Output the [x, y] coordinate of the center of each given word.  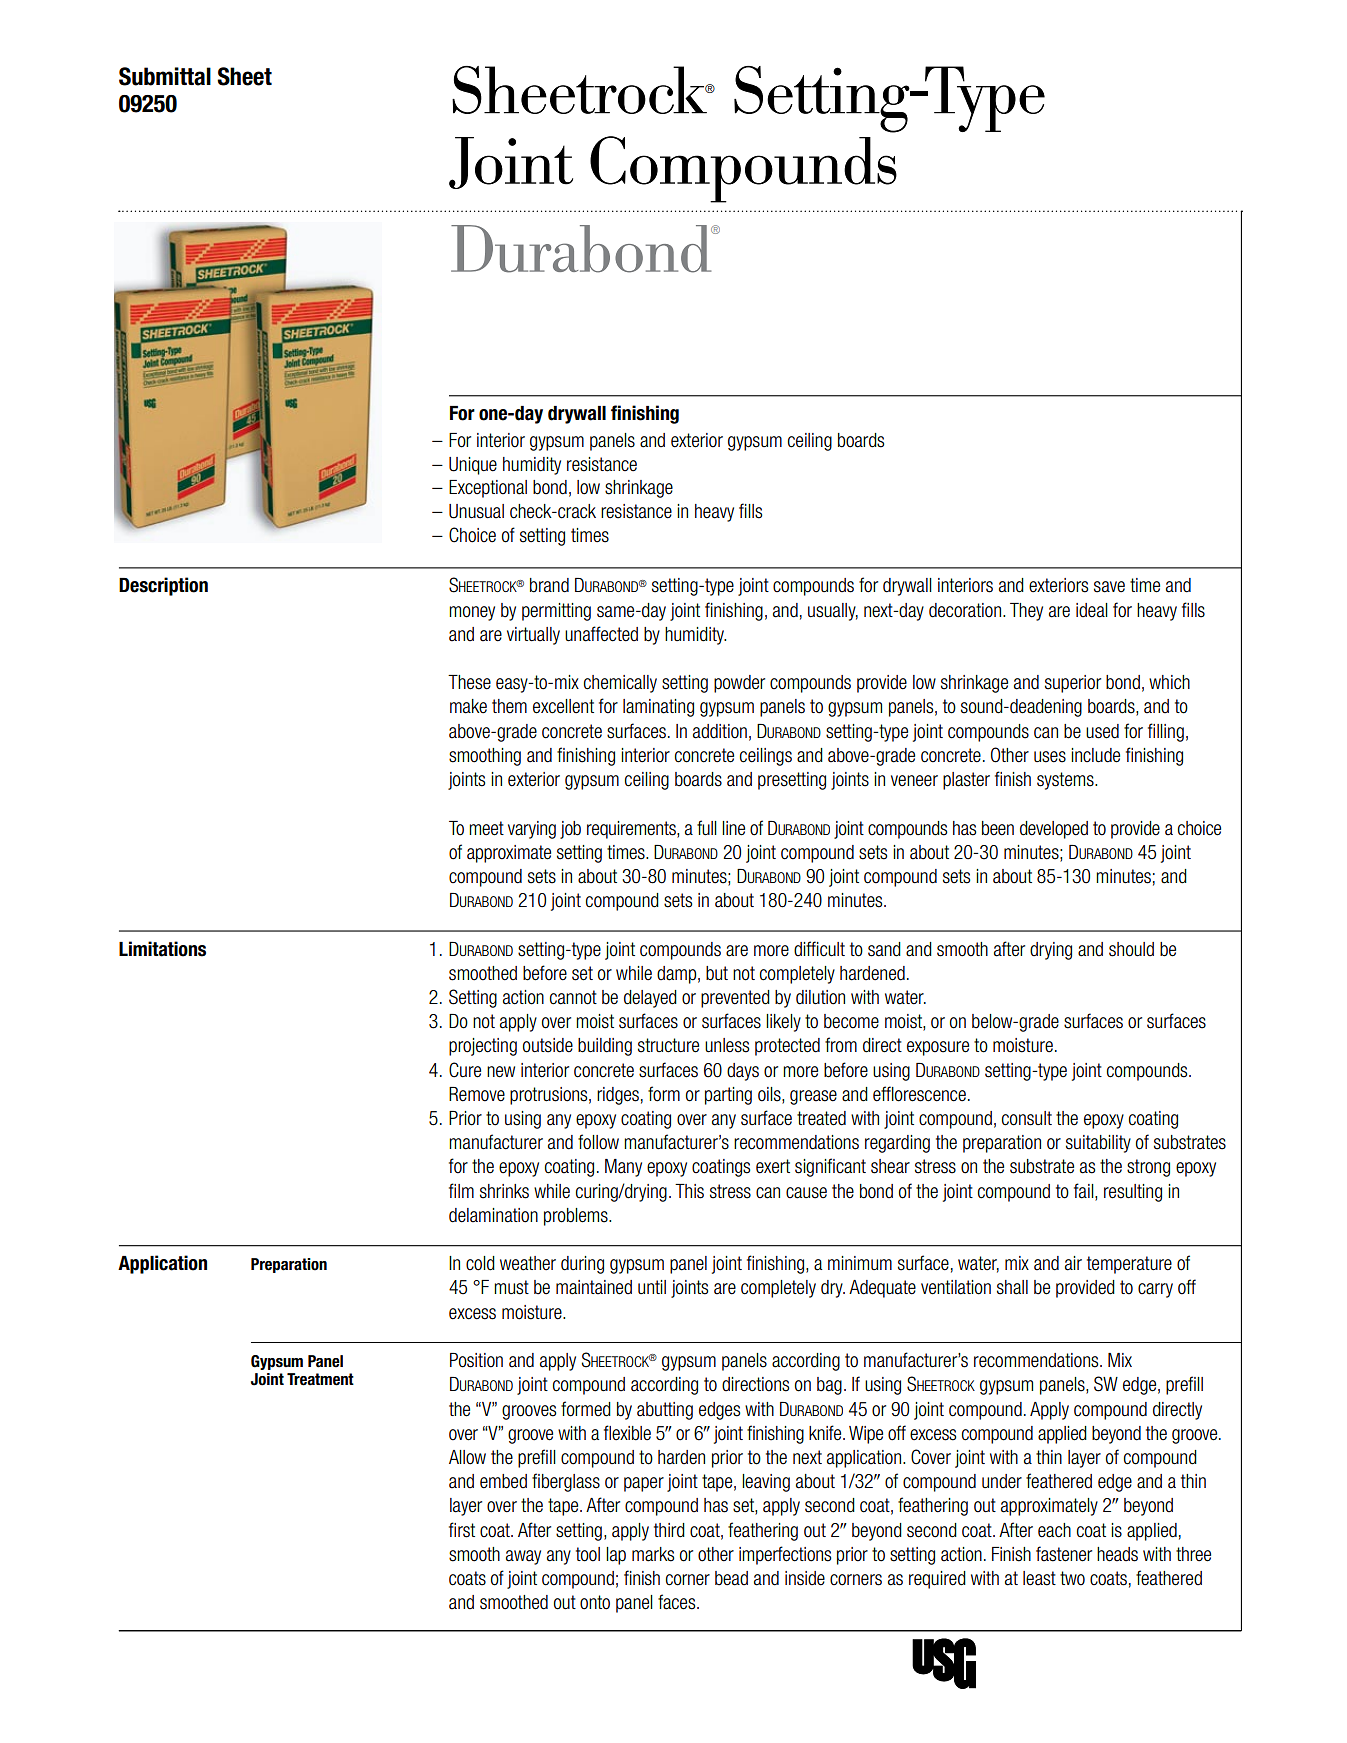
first [462, 1530]
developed [1054, 830]
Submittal [165, 76]
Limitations [162, 949]
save [1109, 587]
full [707, 828]
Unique [473, 466]
